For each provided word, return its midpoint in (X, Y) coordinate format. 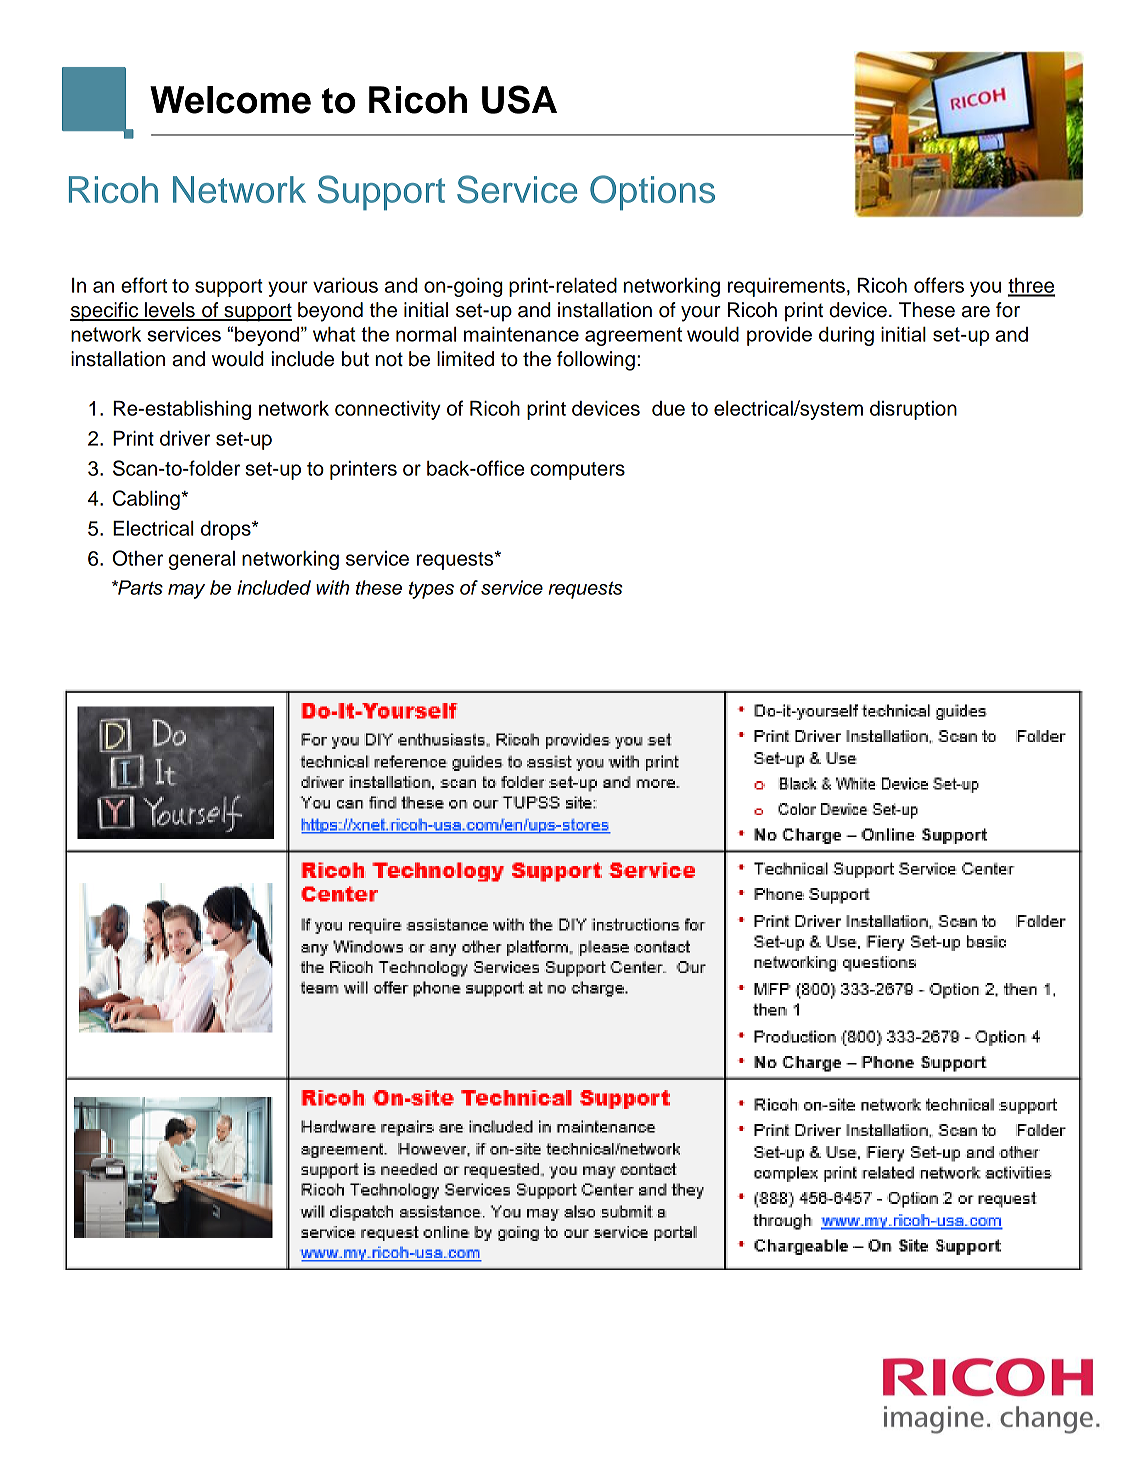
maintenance (521, 334)
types (431, 590)
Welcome (230, 100)
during (846, 336)
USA (519, 99)
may (186, 591)
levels (170, 311)
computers (577, 471)
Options (652, 193)
